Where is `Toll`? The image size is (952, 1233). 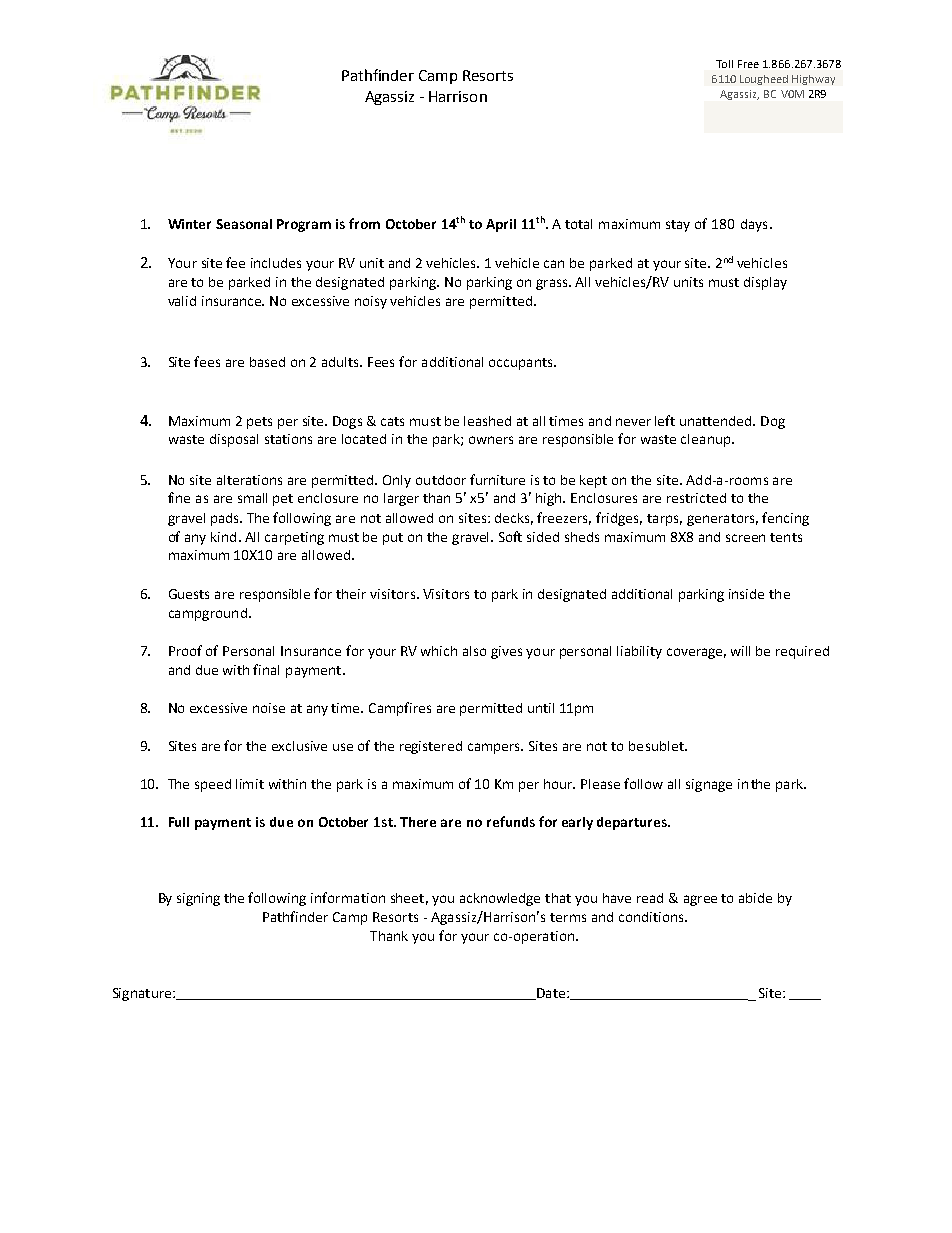
Toll is located at coordinates (724, 64).
